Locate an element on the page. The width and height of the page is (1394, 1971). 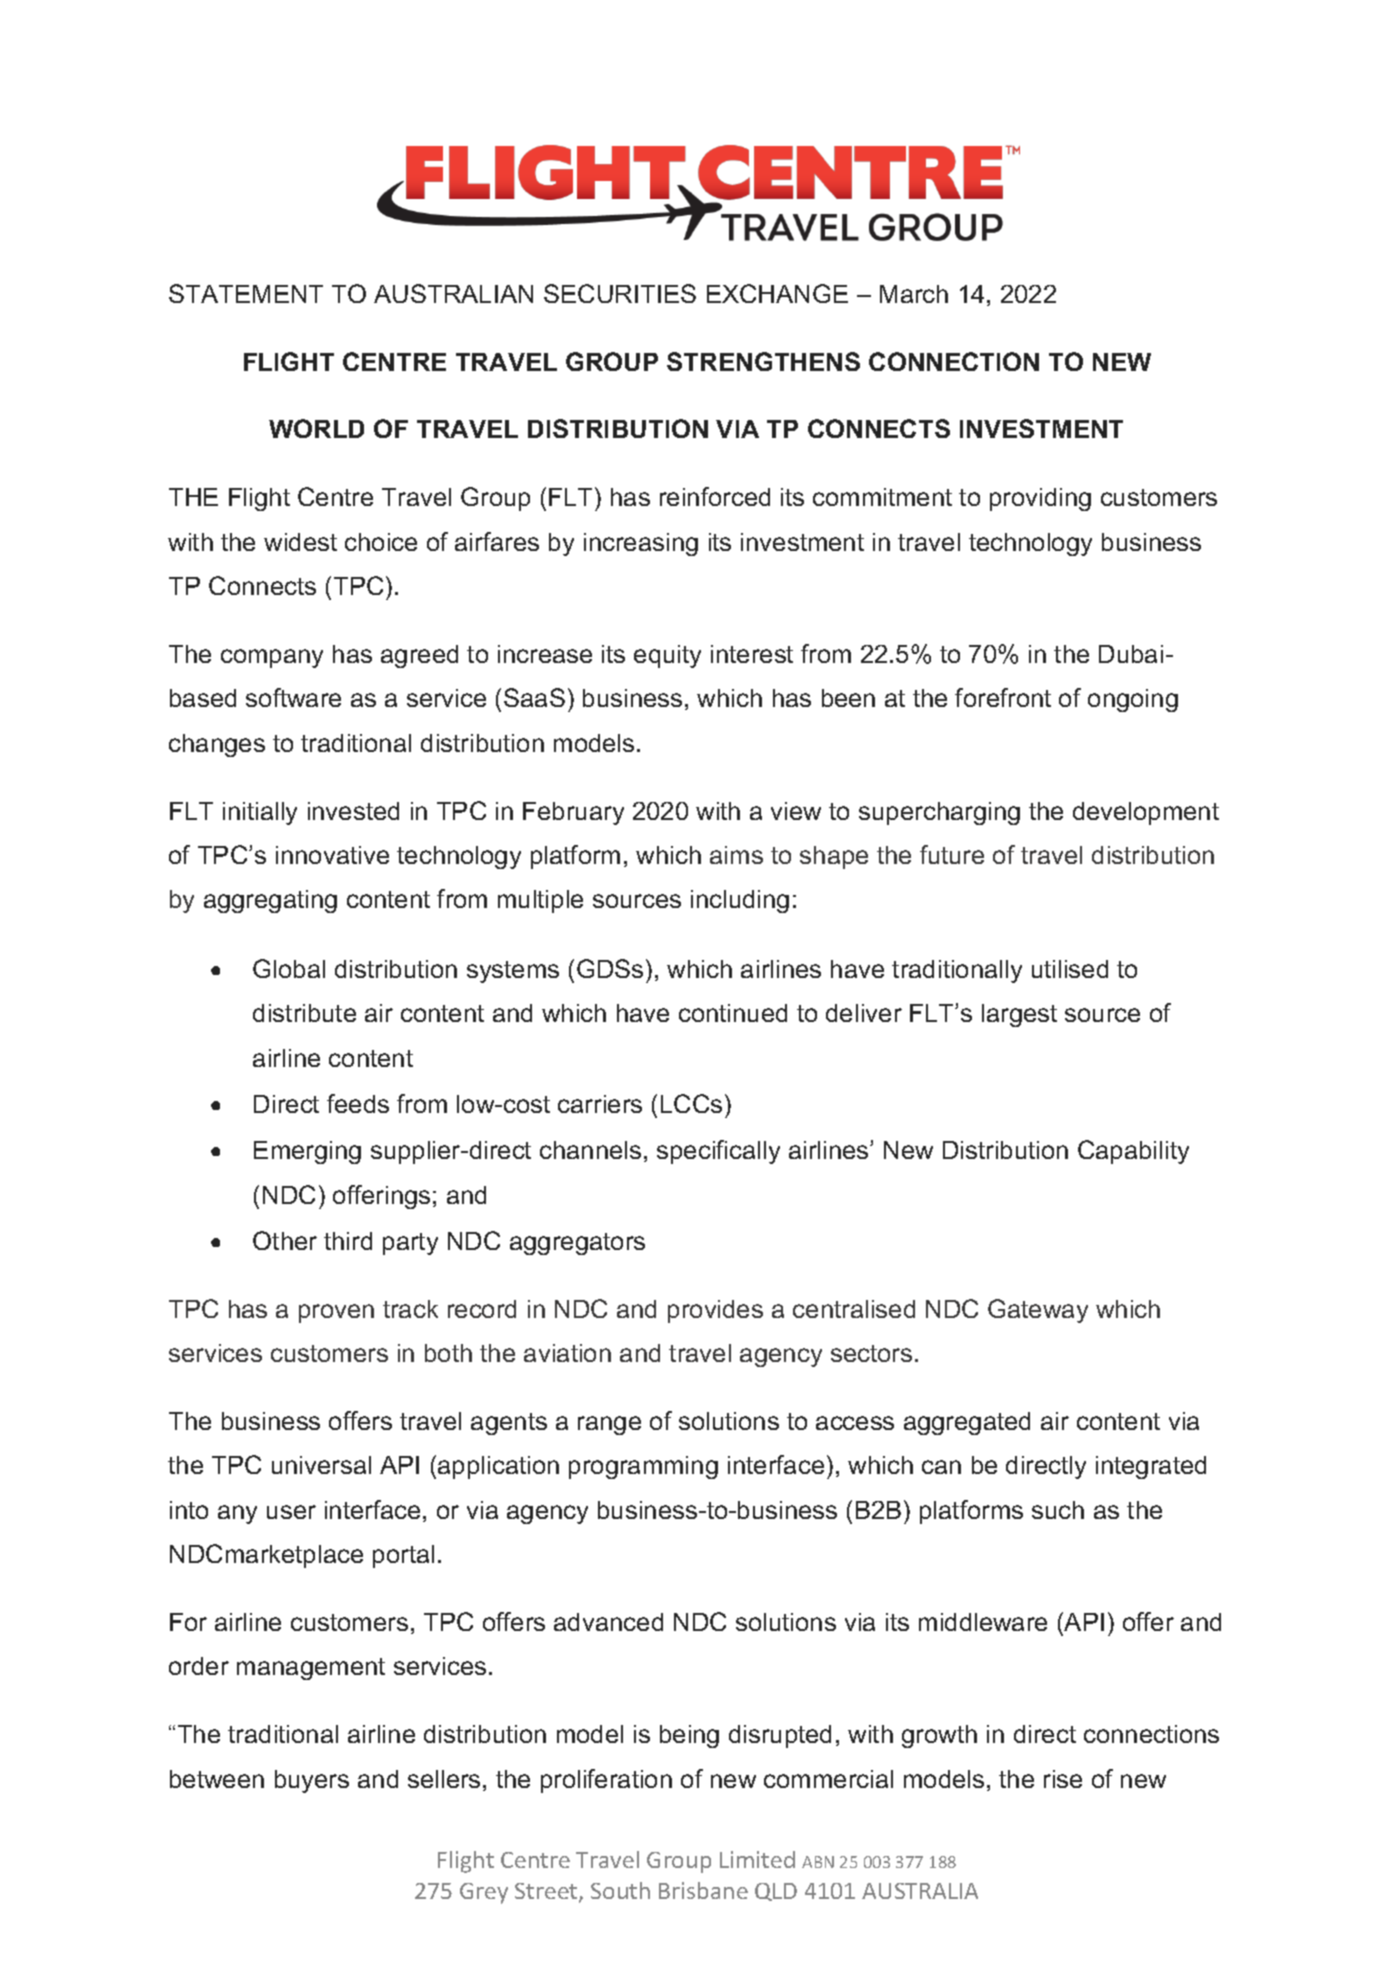
Brisbane is located at coordinates (703, 1890).
